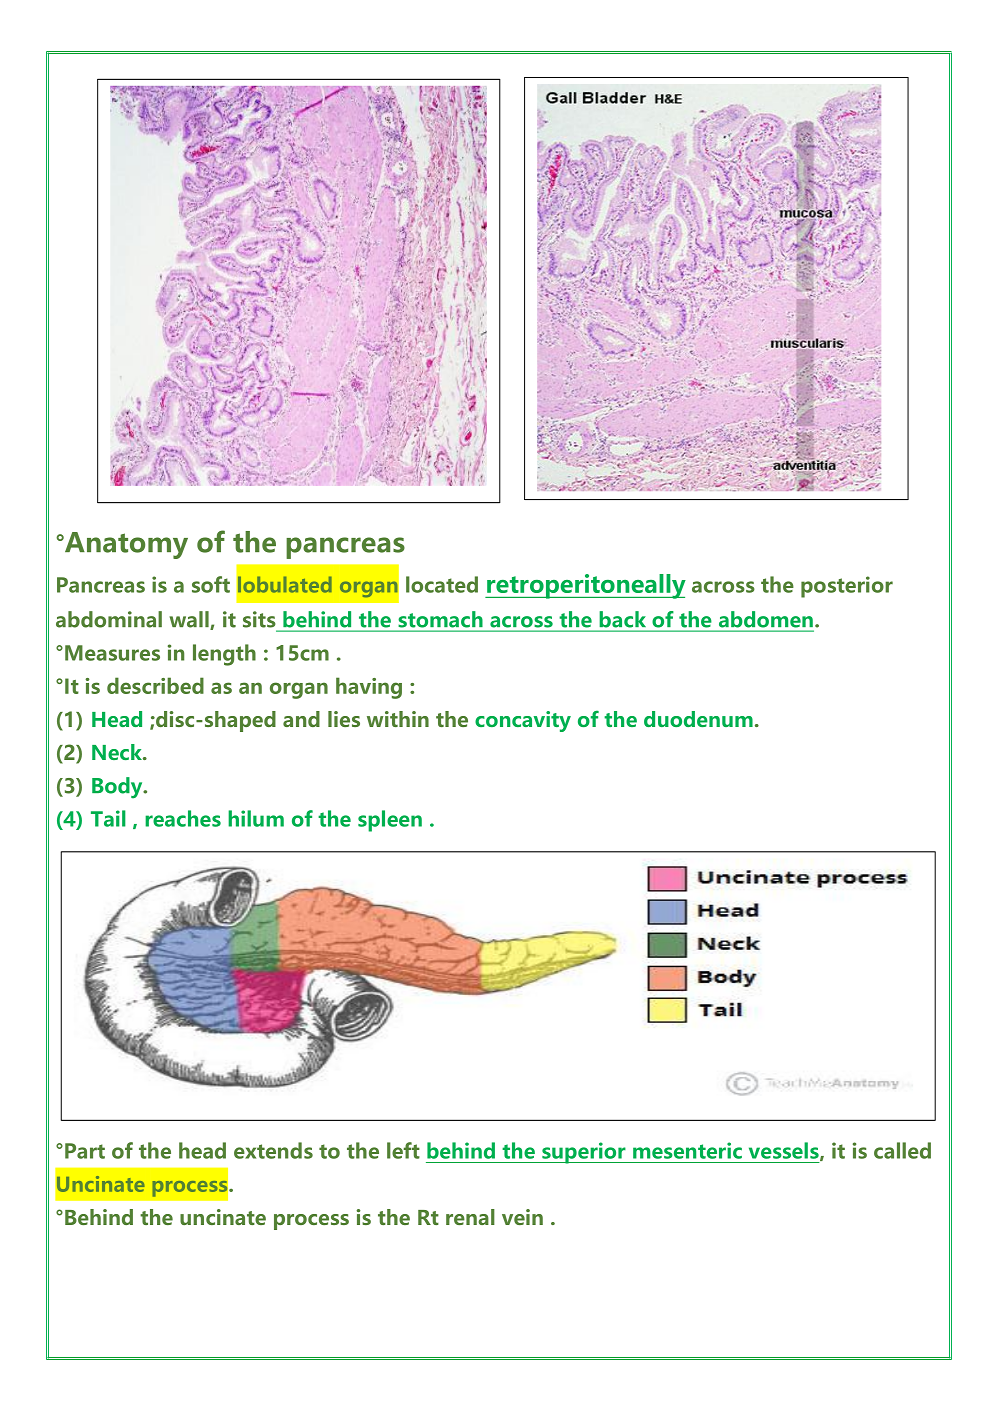 This screenshot has height=1411, width=998. What do you see at coordinates (698, 719) in the screenshot?
I see `duodenum` at bounding box center [698, 719].
